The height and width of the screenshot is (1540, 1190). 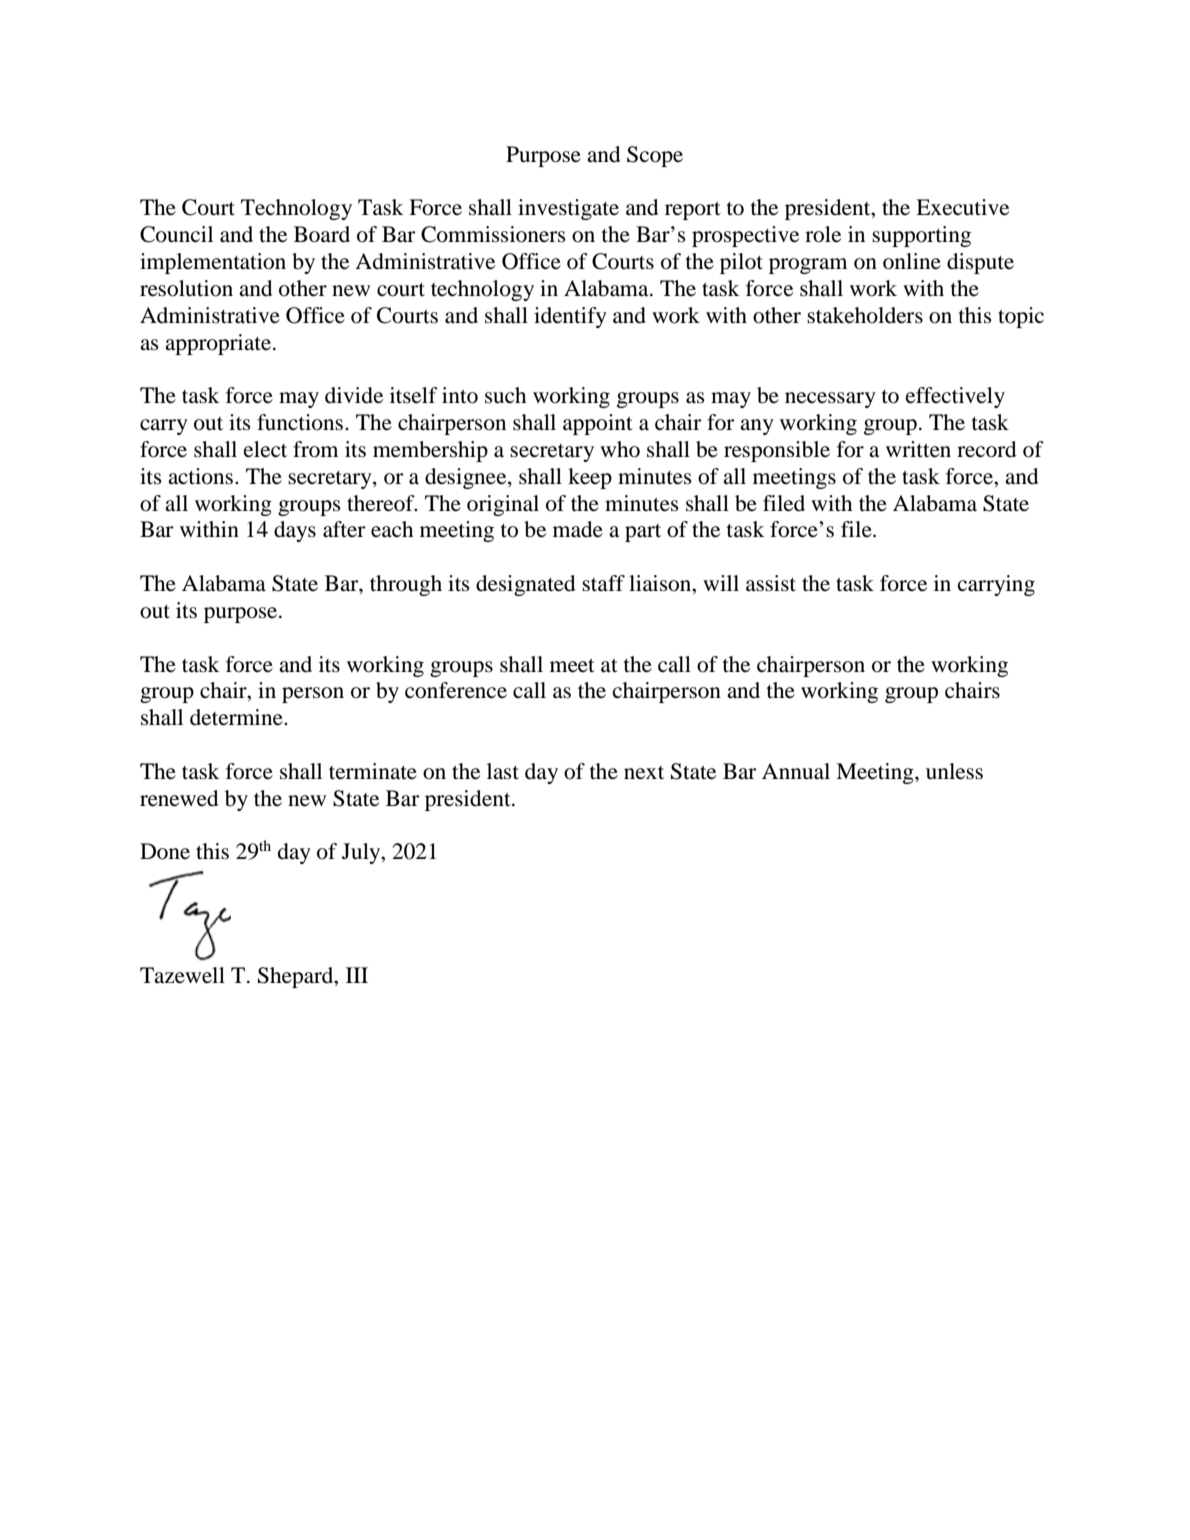 What do you see at coordinates (771, 583) in the screenshot?
I see `assist` at bounding box center [771, 583].
